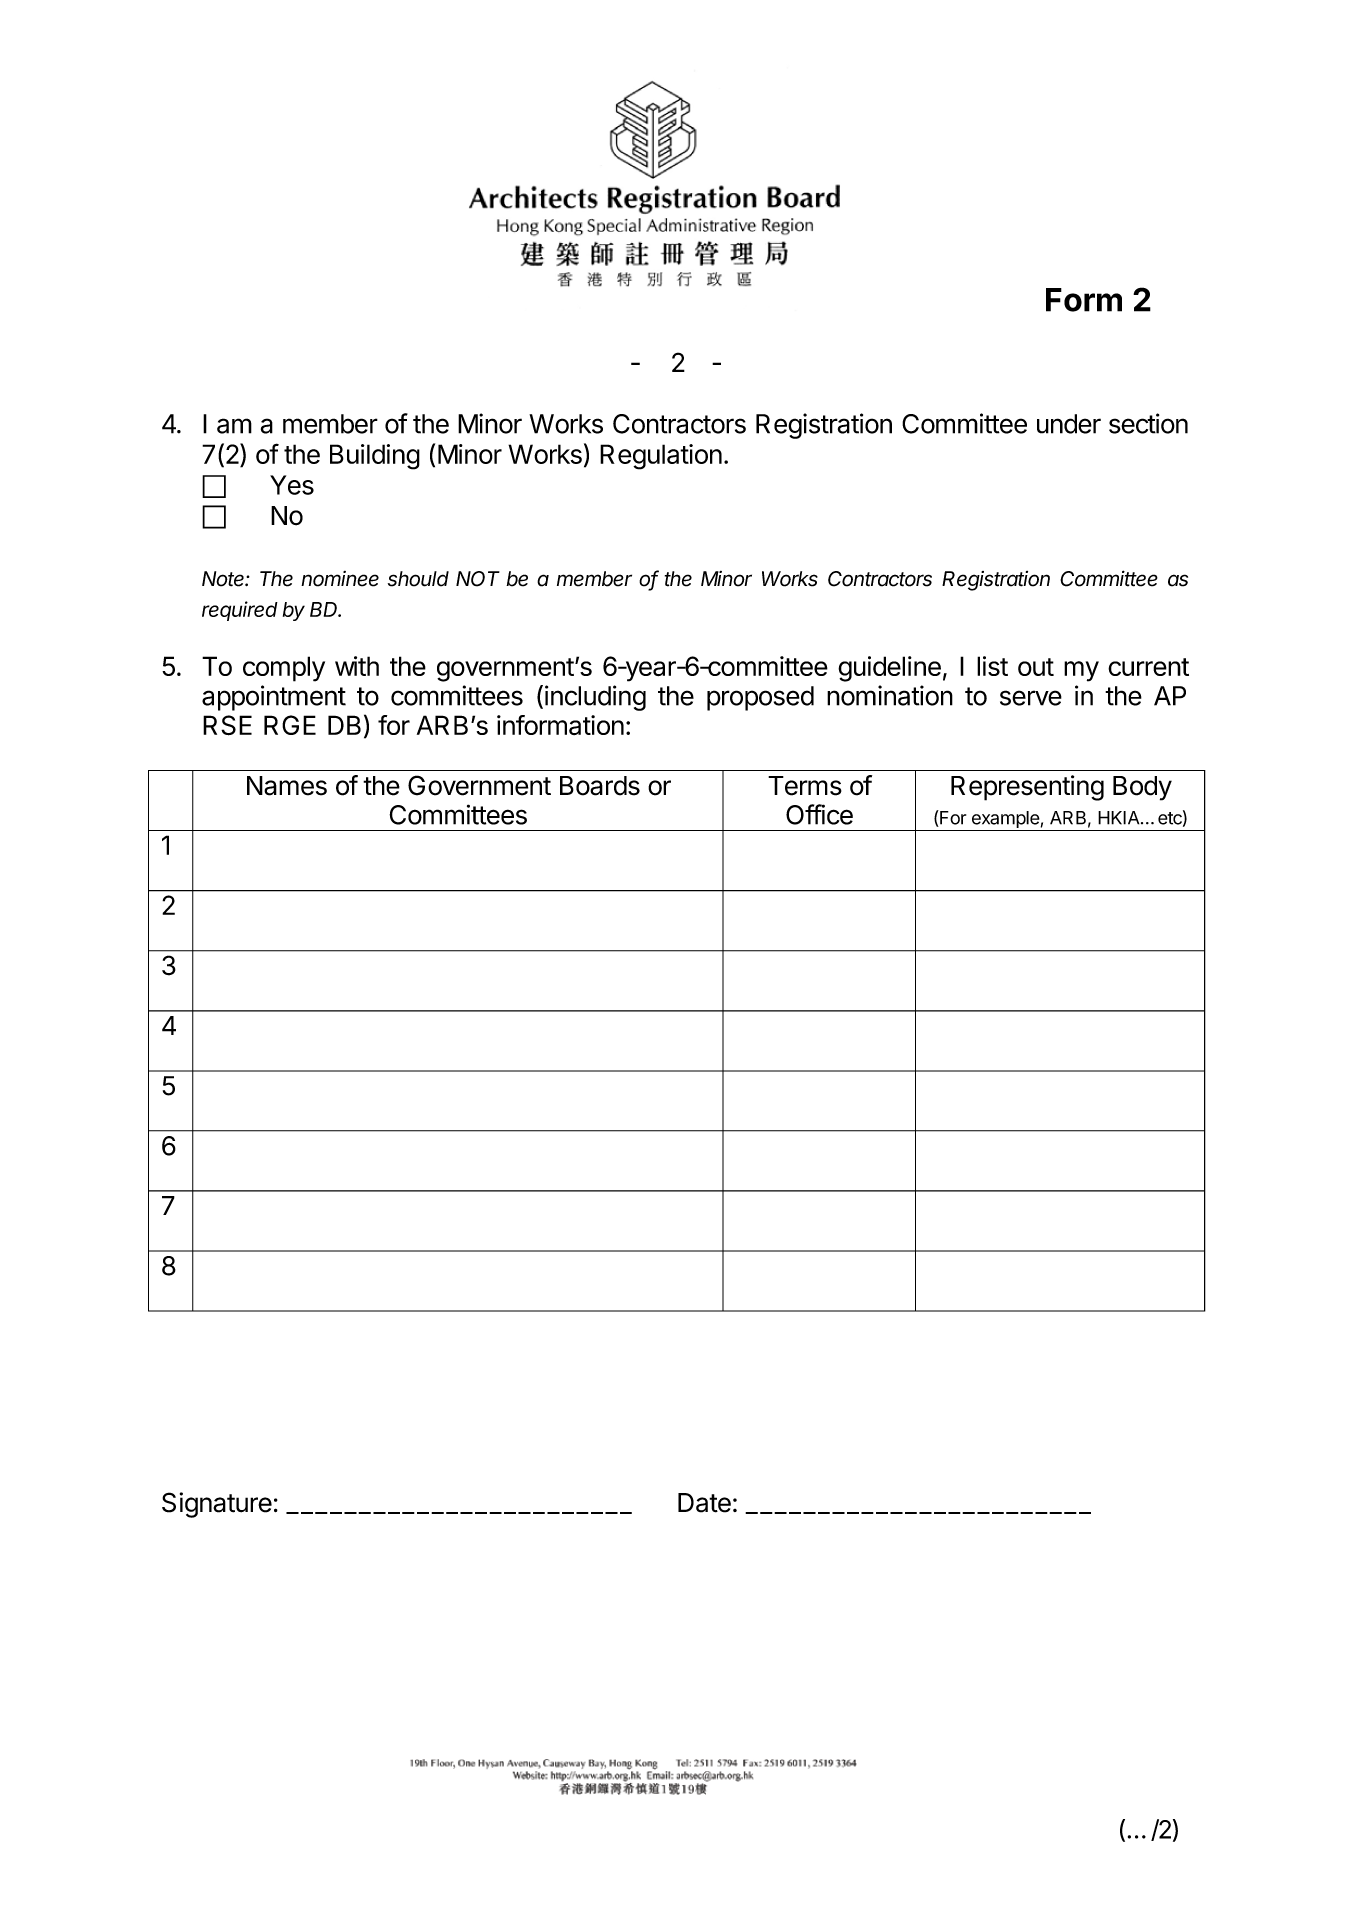 The image size is (1349, 1908). What do you see at coordinates (217, 1505) in the document?
I see `Signature` at bounding box center [217, 1505].
